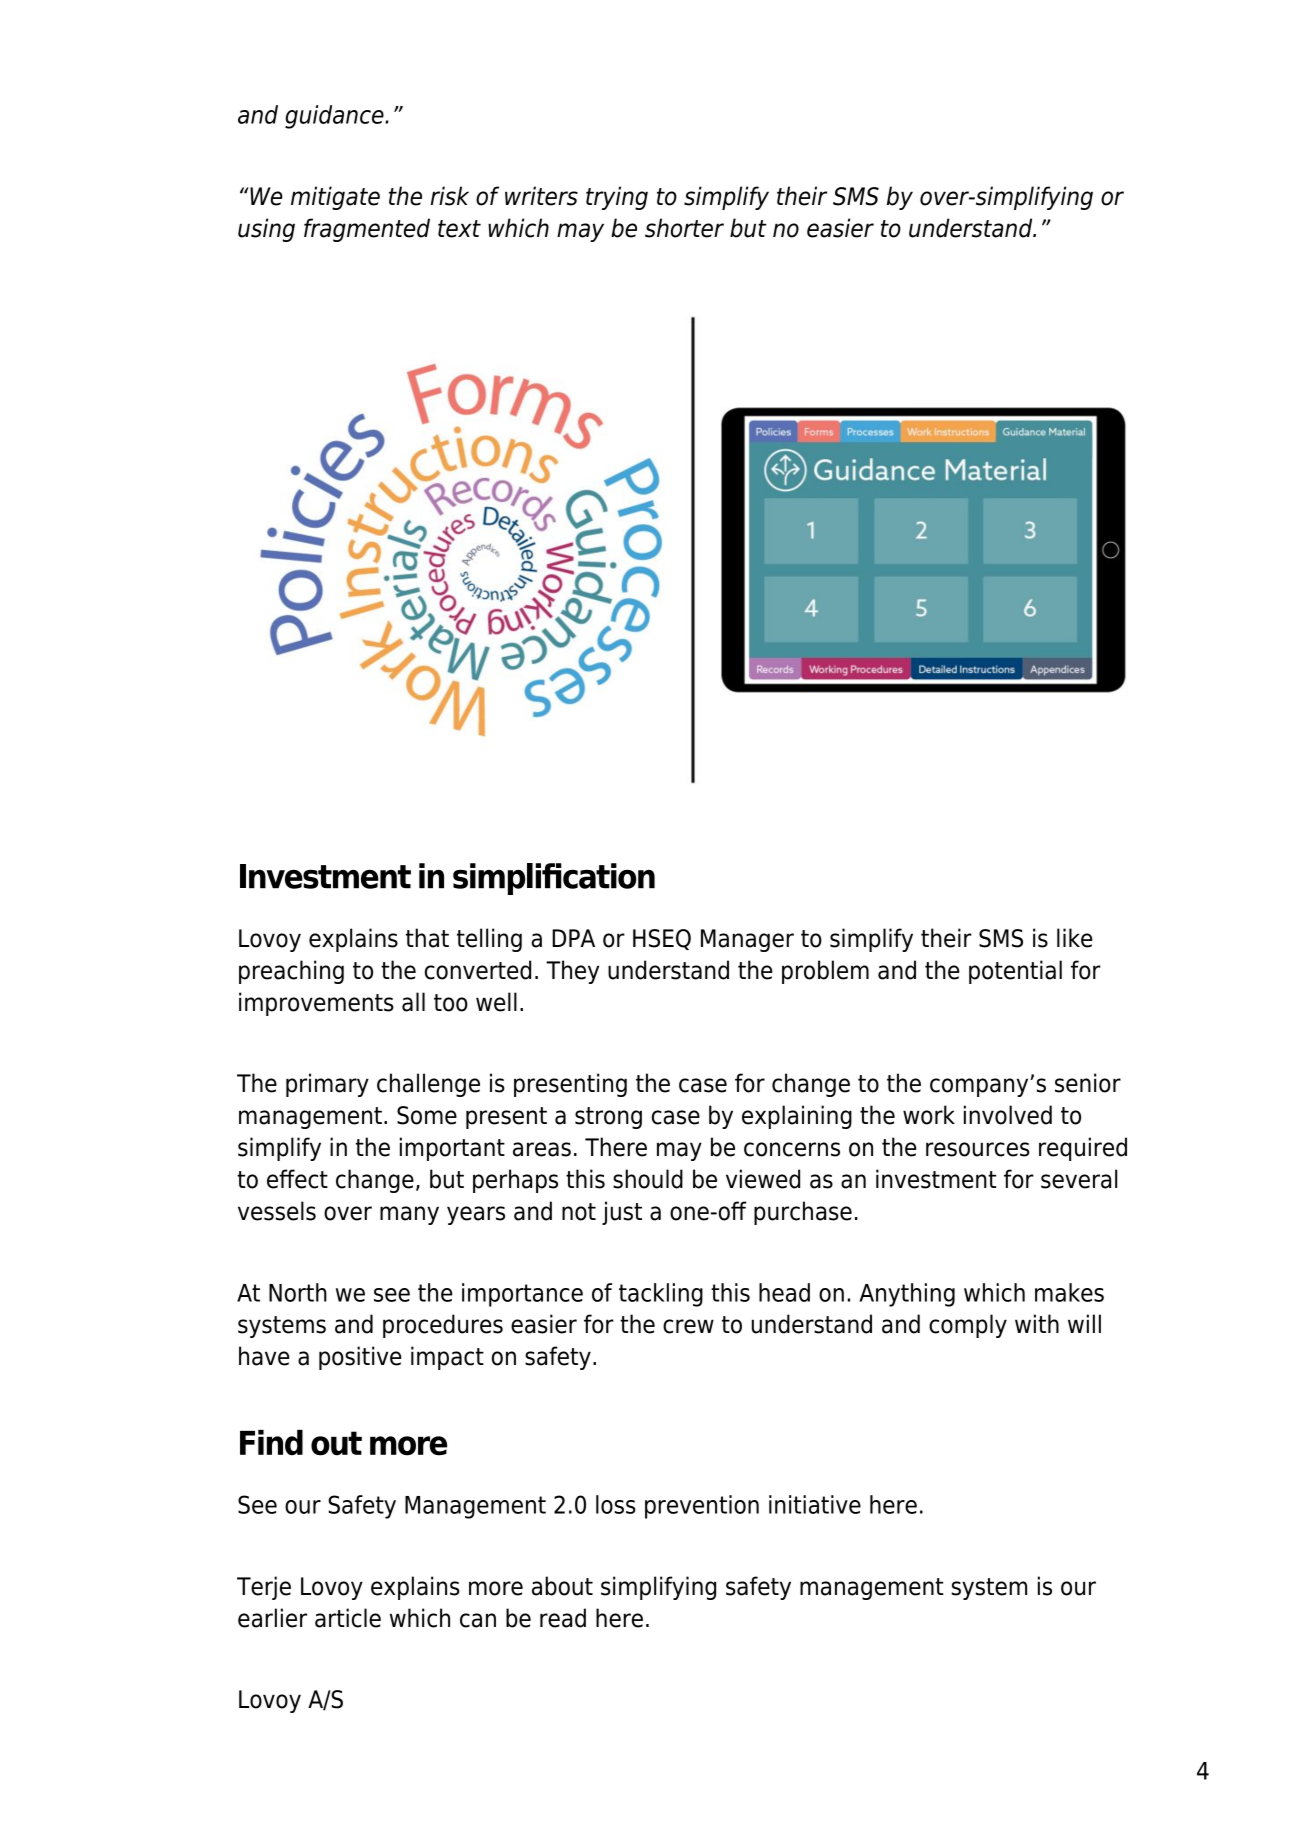 Image resolution: width=1303 pixels, height=1843 pixels. I want to click on Manager, so click(747, 940).
